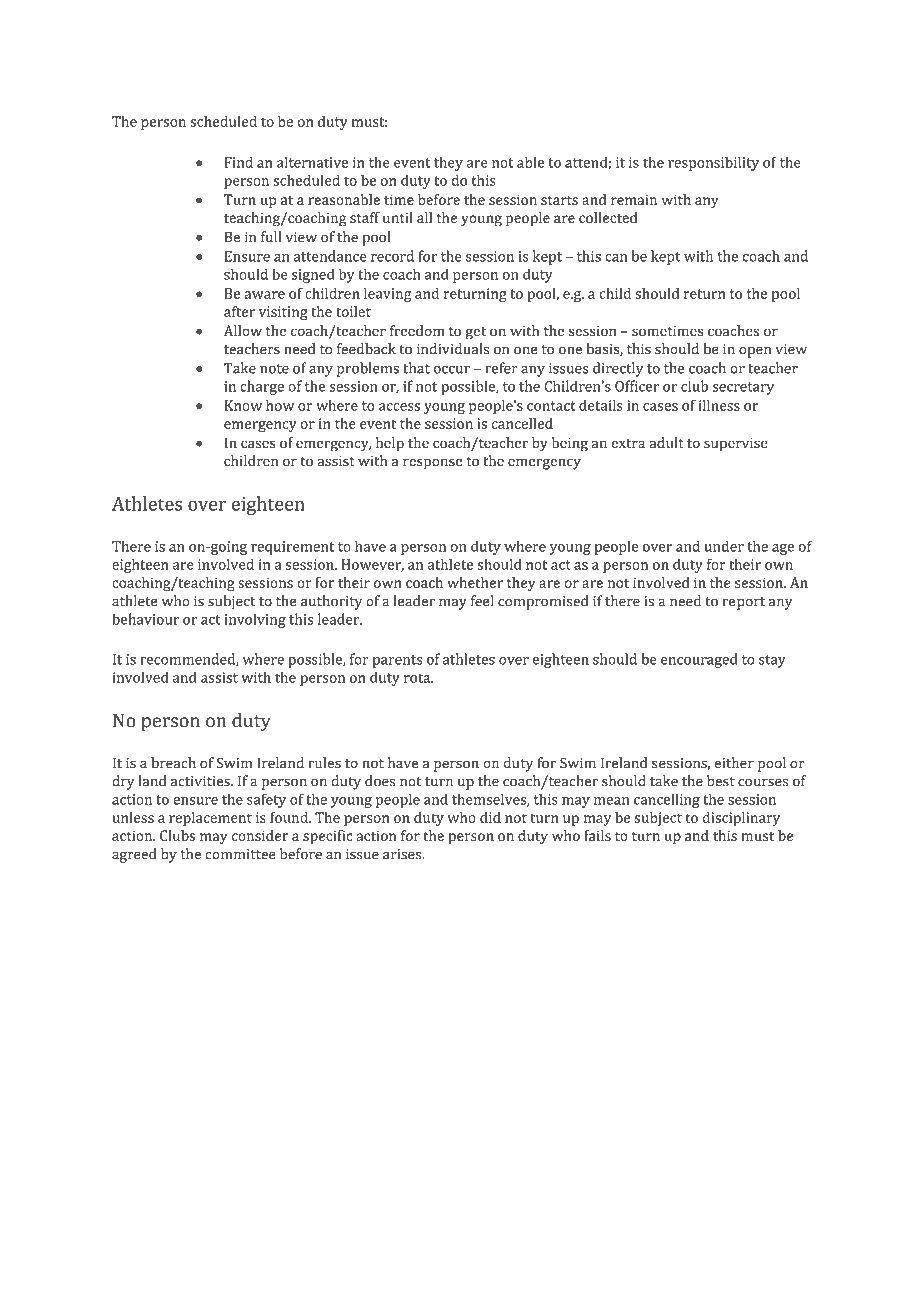  I want to click on replacement, so click(210, 819).
